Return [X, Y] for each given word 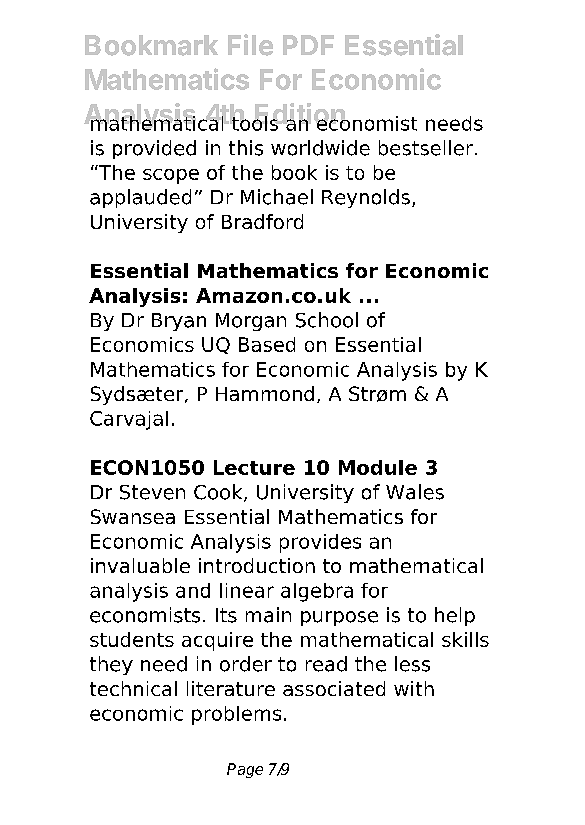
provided [154, 149]
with [414, 688]
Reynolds [366, 198]
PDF [308, 45]
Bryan [179, 322]
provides [320, 543]
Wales [415, 492]
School [327, 320]
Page [245, 770]
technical [133, 688]
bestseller [426, 148]
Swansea [133, 516]
